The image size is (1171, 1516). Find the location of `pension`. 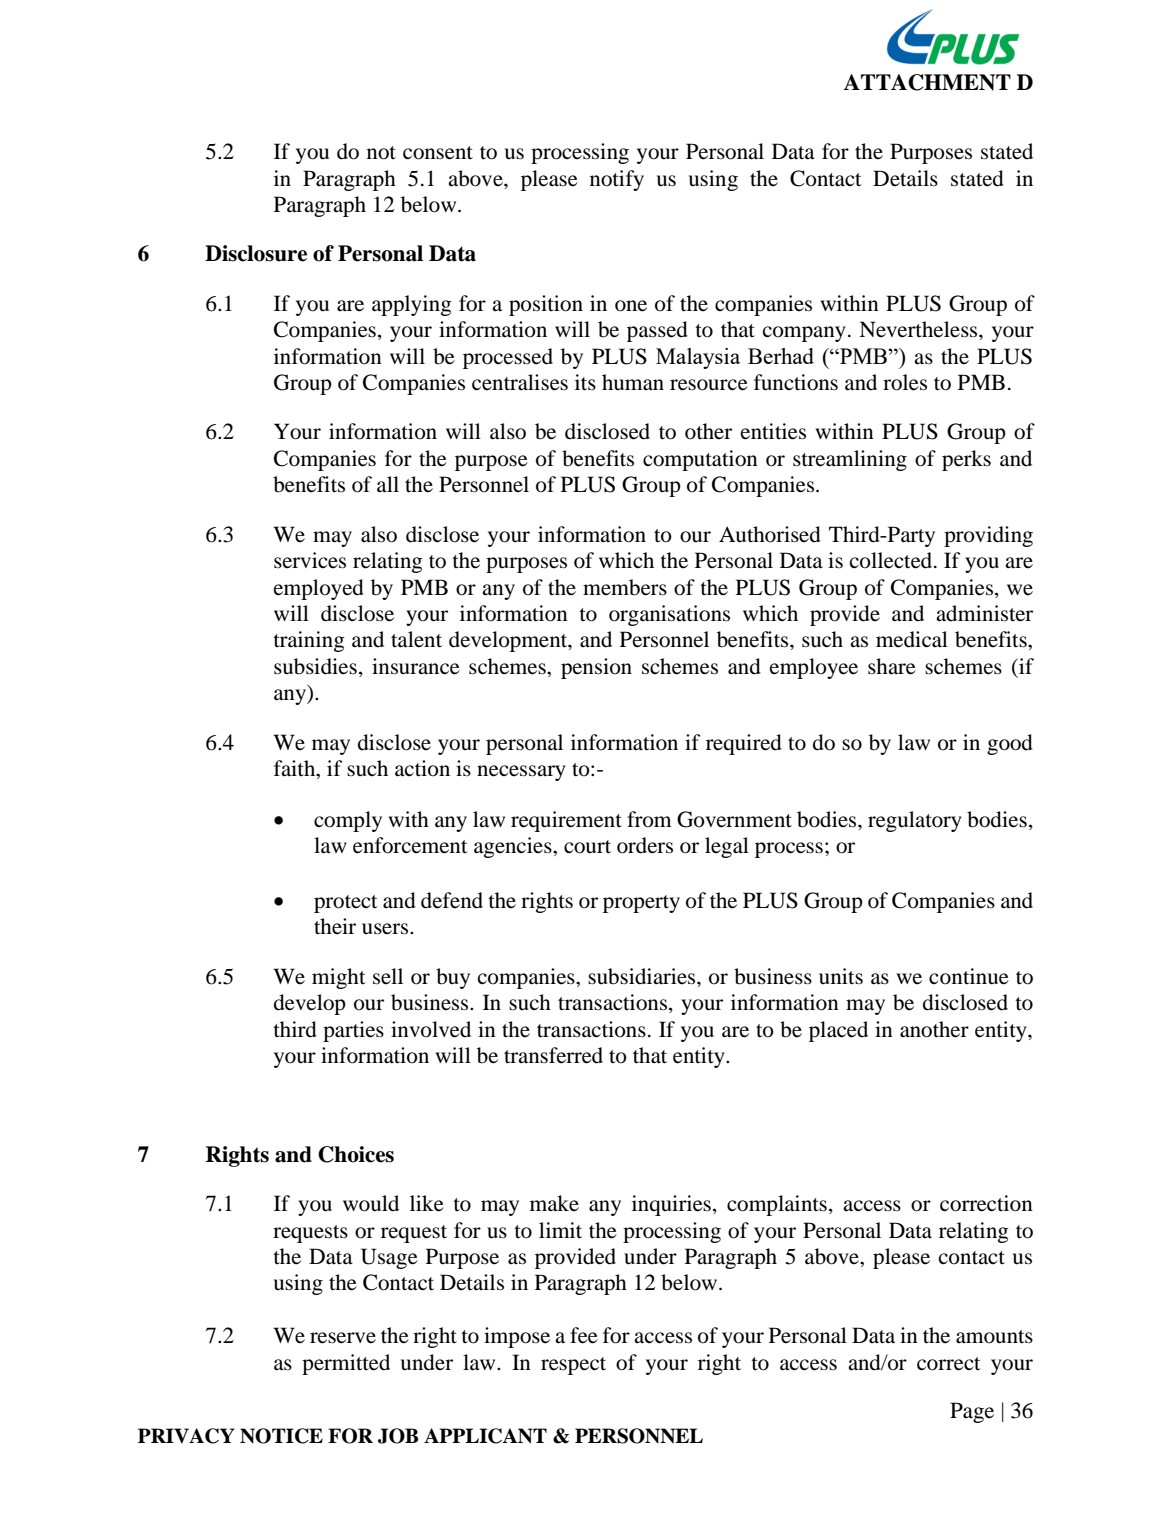

pension is located at coordinates (596, 668).
